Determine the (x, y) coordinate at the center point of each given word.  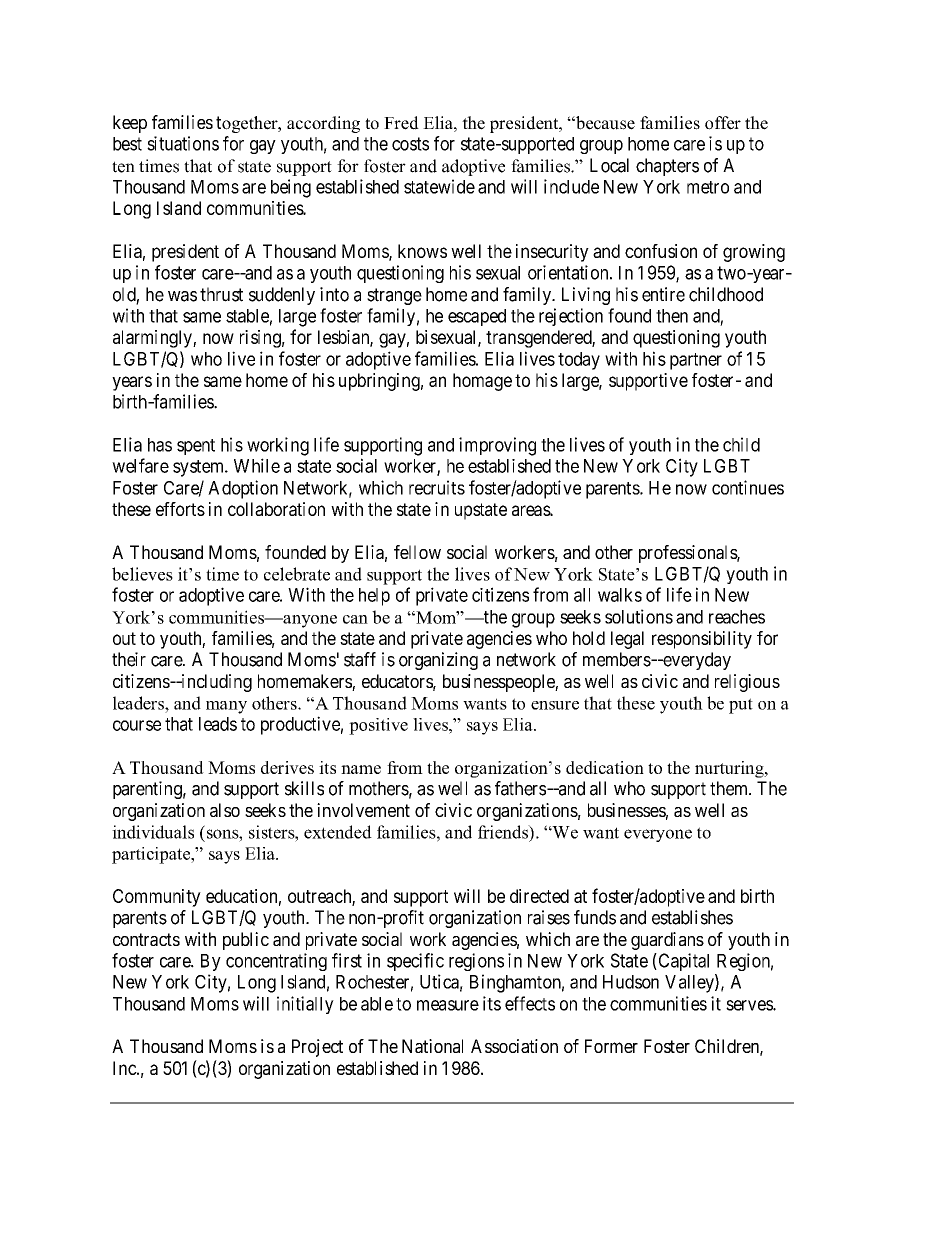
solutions (639, 616)
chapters (667, 167)
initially (305, 1005)
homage (482, 382)
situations (183, 143)
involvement (363, 810)
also (225, 810)
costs (410, 144)
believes (142, 574)
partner (696, 361)
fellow (417, 552)
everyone (658, 835)
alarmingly (153, 339)
